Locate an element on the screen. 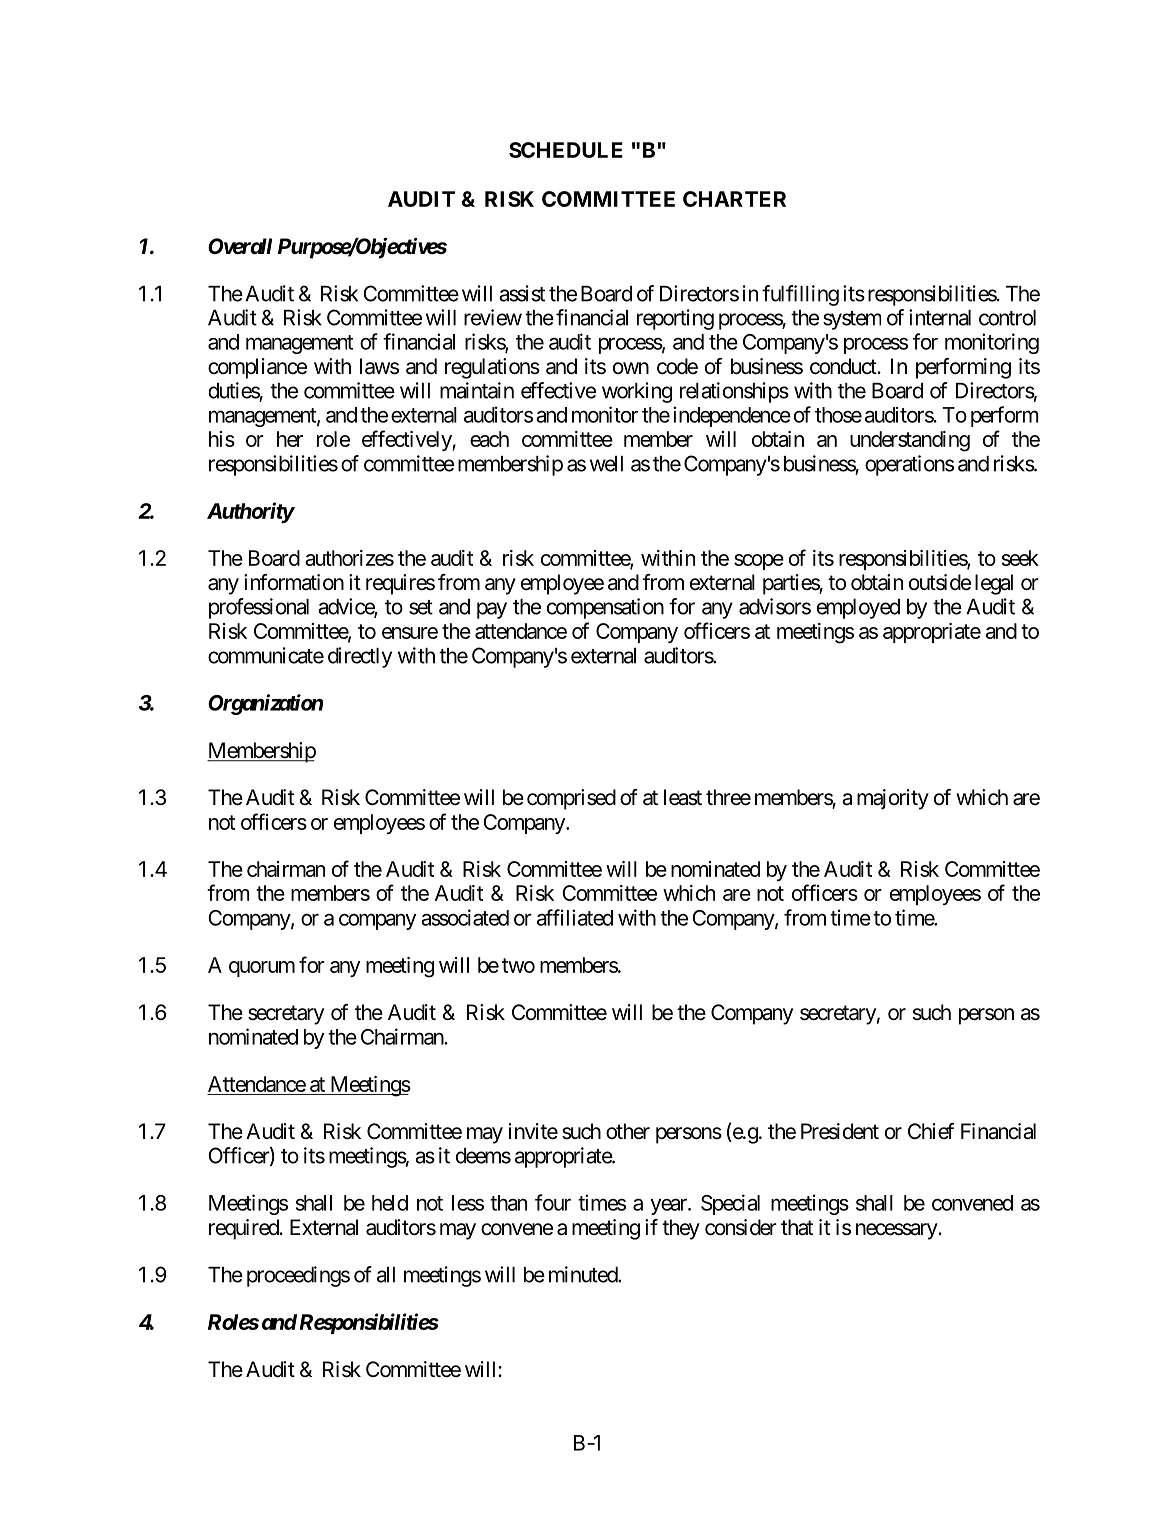 The image size is (1176, 1521). held is located at coordinates (390, 1203).
